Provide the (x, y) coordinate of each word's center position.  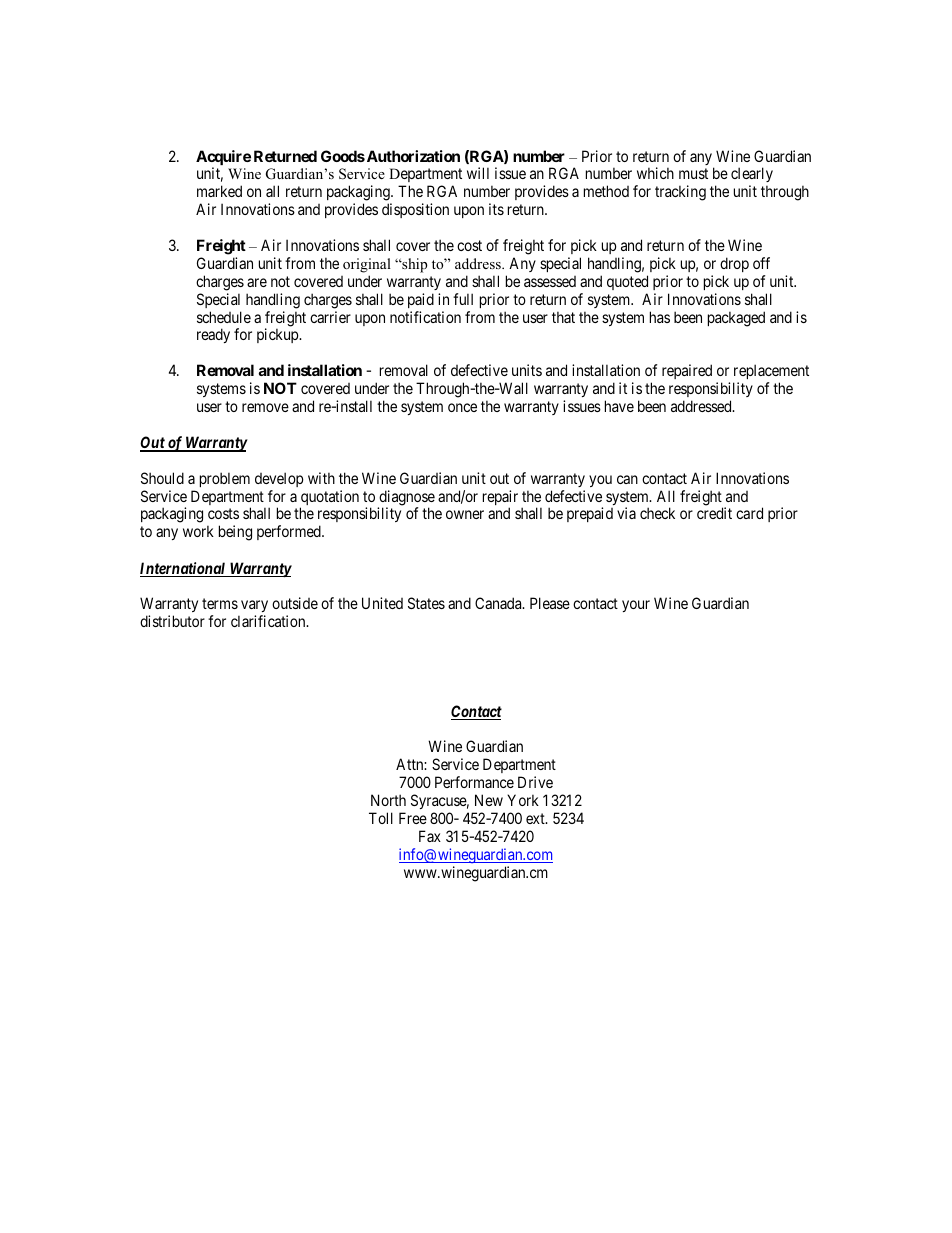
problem (225, 479)
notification (425, 317)
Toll (381, 818)
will (478, 173)
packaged (736, 319)
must (693, 173)
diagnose (406, 499)
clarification (269, 621)
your (636, 606)
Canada (499, 603)
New (489, 800)
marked (219, 191)
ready (213, 335)
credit (714, 513)
